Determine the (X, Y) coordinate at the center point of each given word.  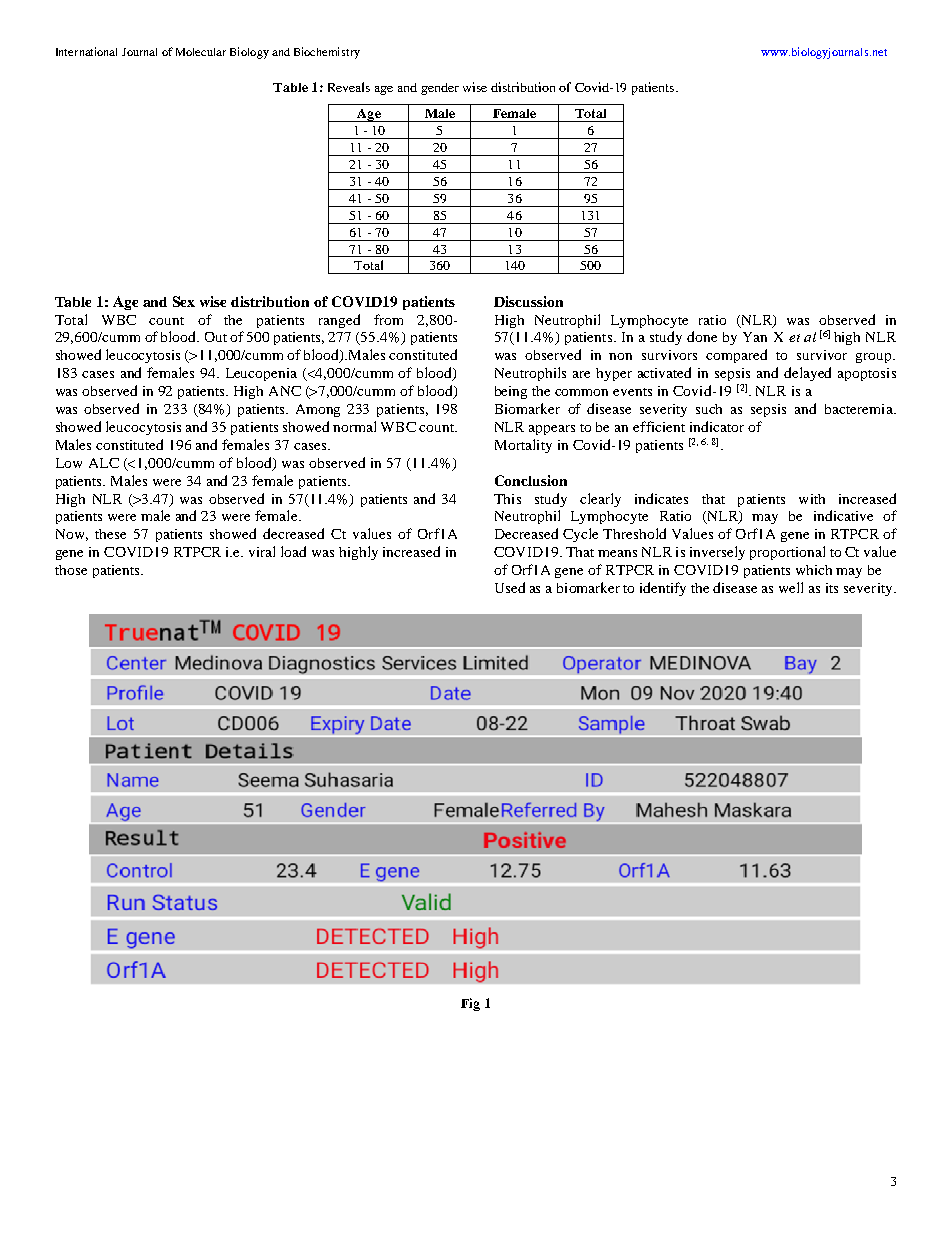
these (110, 534)
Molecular (201, 52)
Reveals (349, 87)
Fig (470, 1004)
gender (440, 89)
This (507, 499)
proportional (787, 553)
